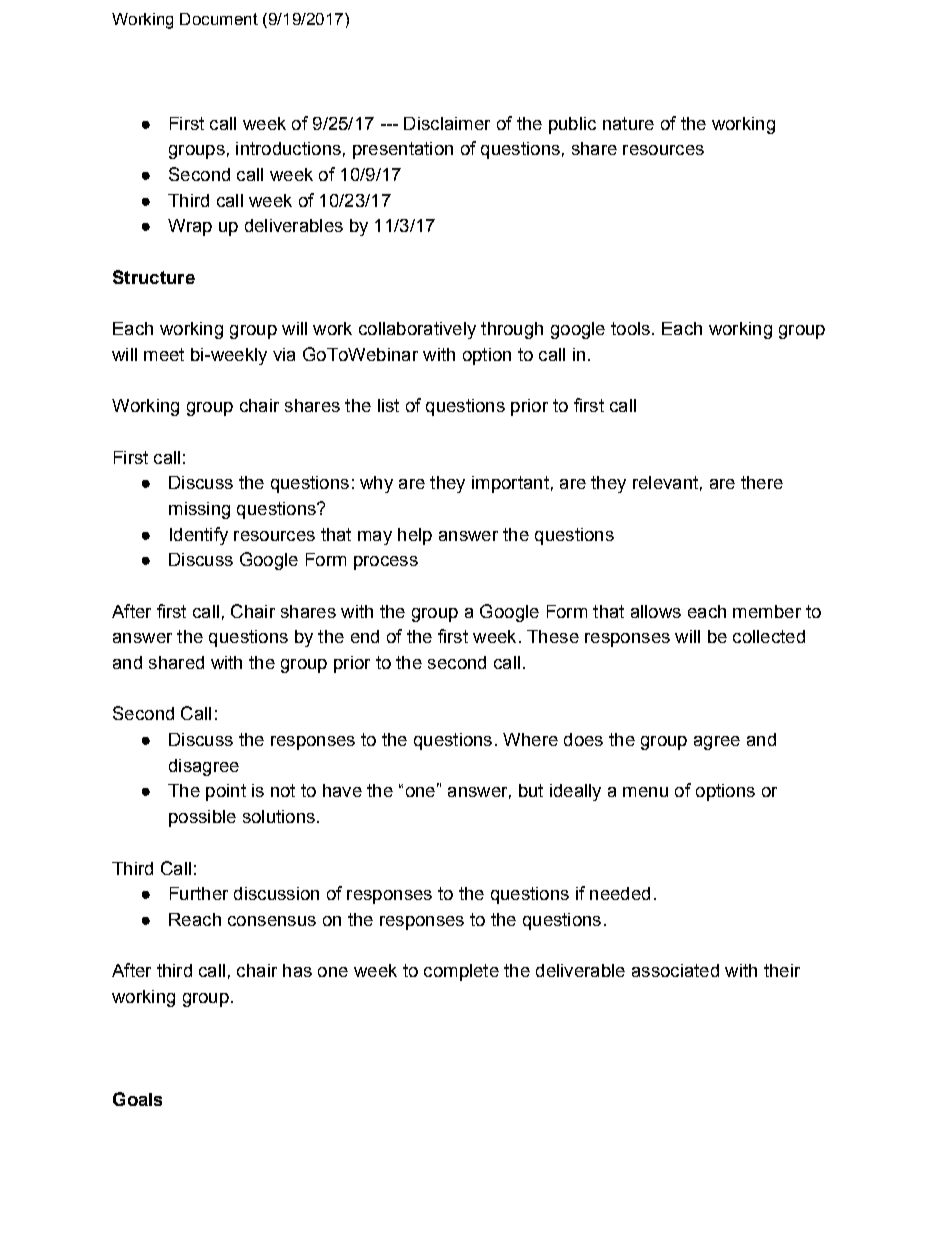 The width and height of the screenshot is (952, 1233). What do you see at coordinates (628, 123) in the screenshot?
I see `nature` at bounding box center [628, 123].
